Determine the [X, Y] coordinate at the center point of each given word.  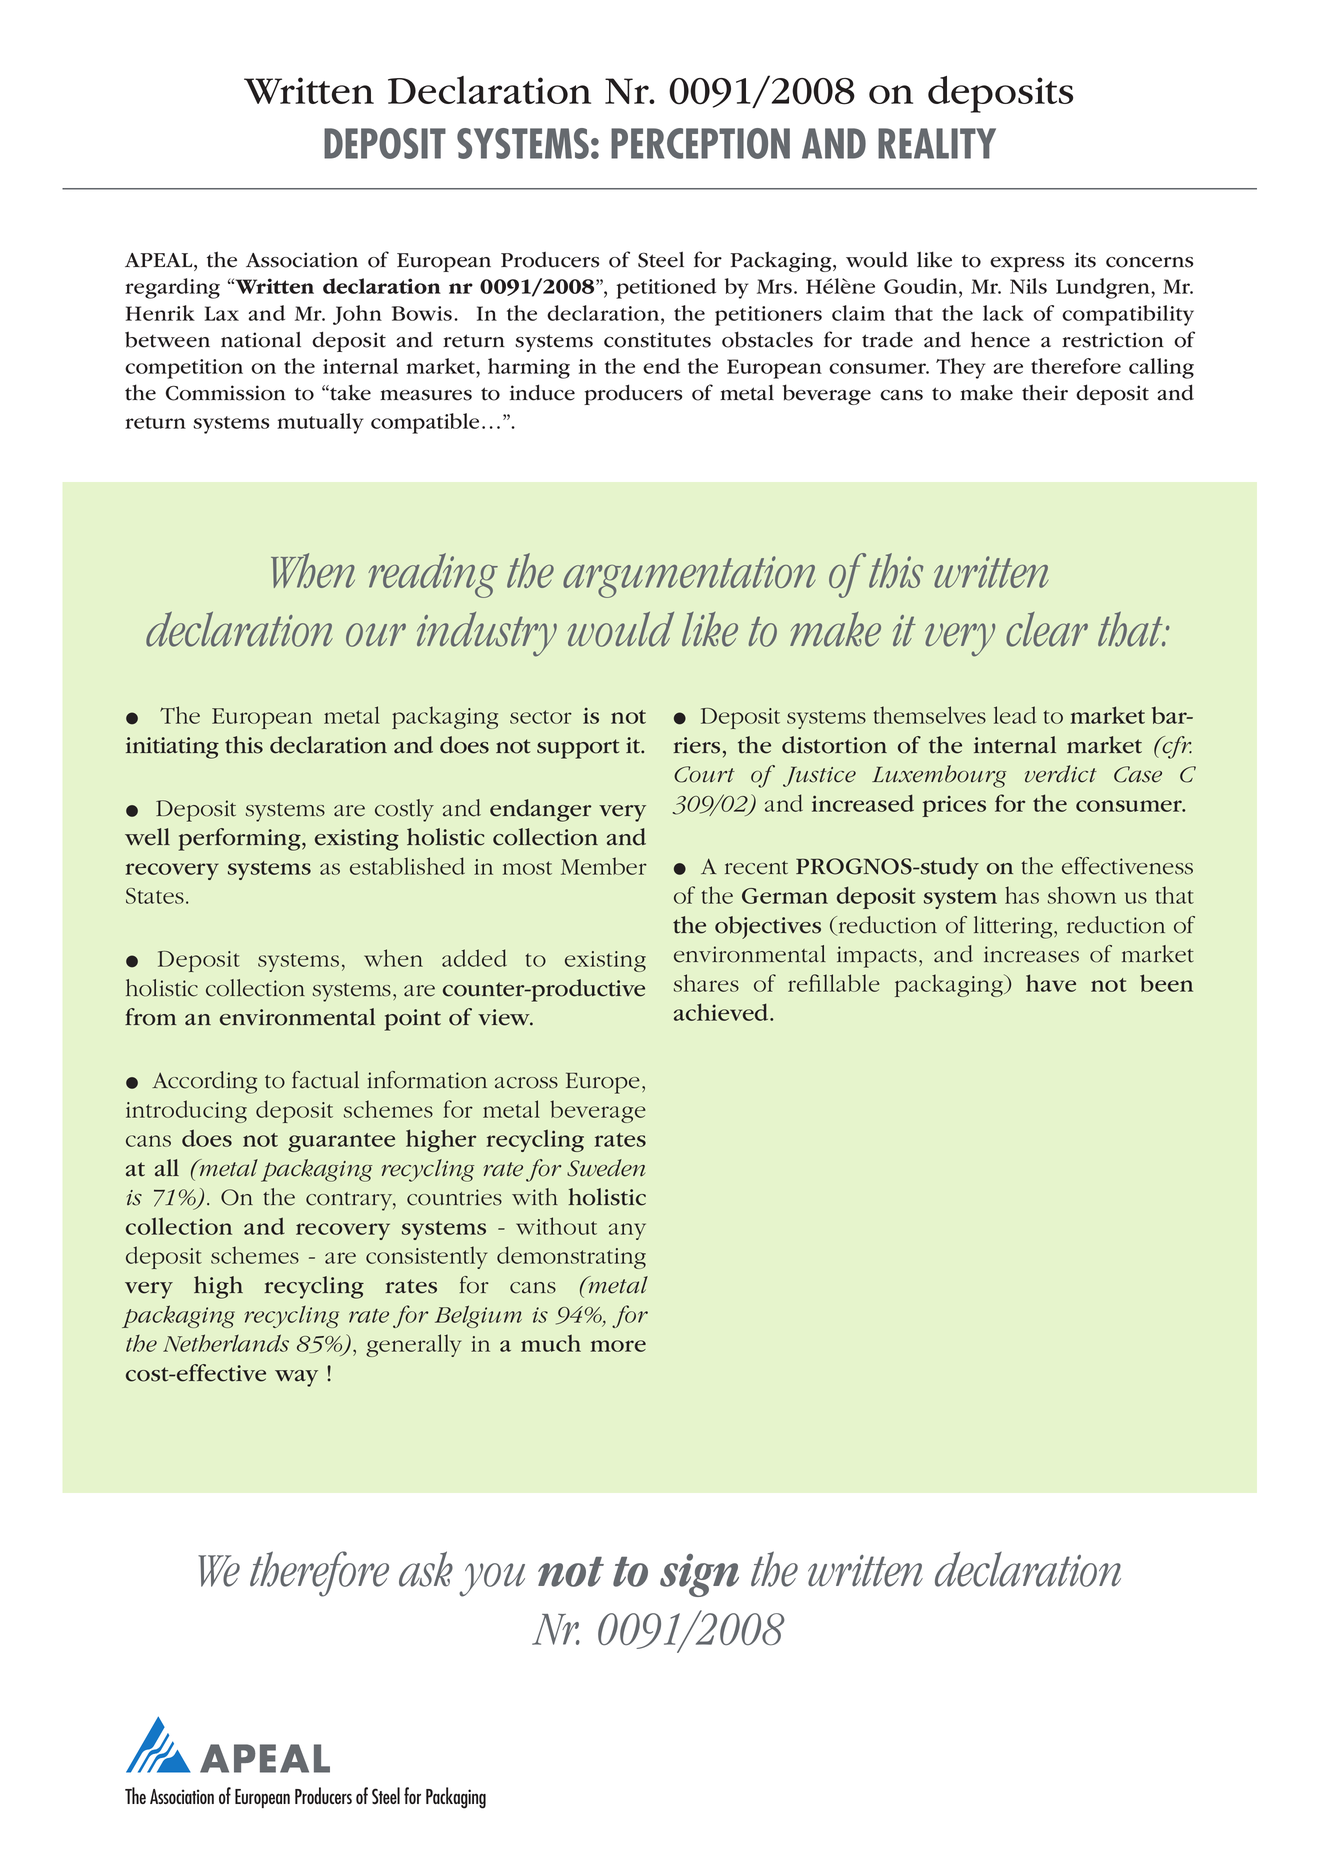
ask [426, 1569]
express [1027, 264]
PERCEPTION [700, 143]
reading [433, 575]
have [1051, 983]
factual [325, 1080]
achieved [722, 1012]
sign [699, 1575]
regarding [172, 288]
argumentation [689, 577]
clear [1047, 629]
